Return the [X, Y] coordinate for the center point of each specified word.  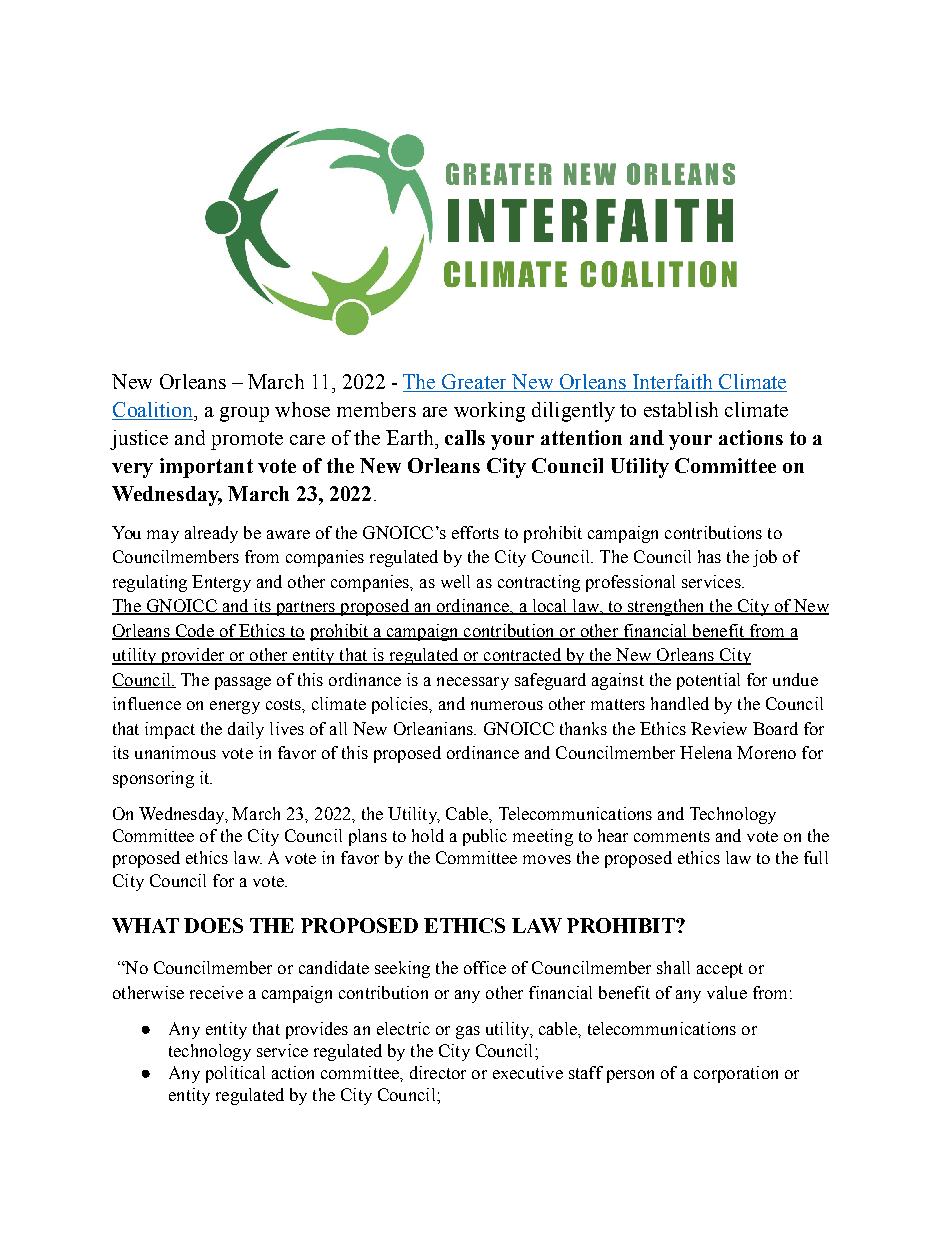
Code [194, 632]
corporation [736, 1074]
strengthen [666, 607]
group [244, 414]
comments [672, 836]
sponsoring [153, 779]
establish [681, 409]
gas [468, 1032]
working [489, 412]
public [485, 837]
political [235, 1074]
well [455, 581]
